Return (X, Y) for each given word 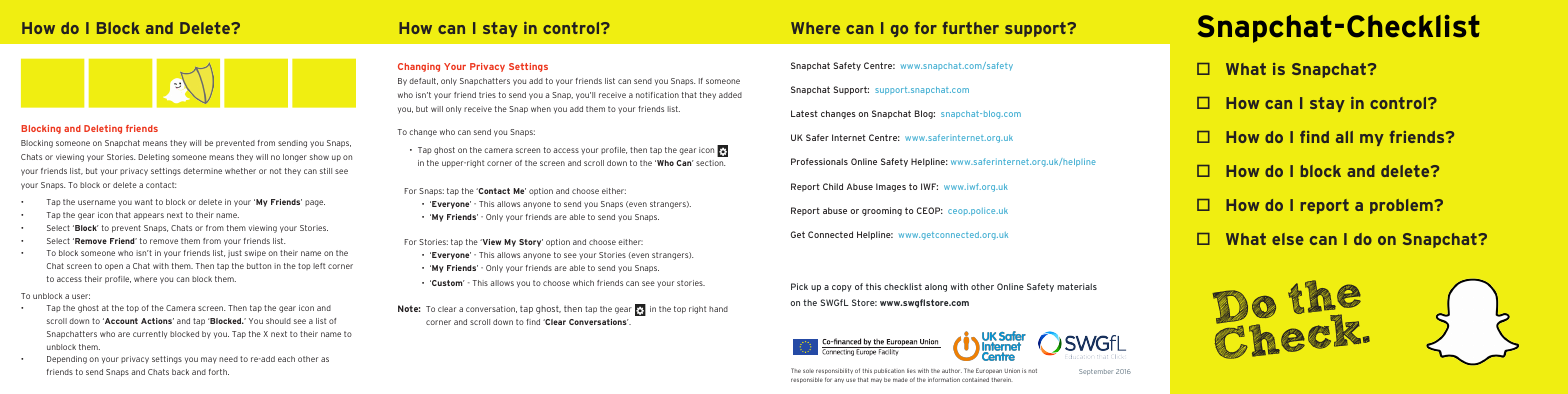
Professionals (819, 161)
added (730, 95)
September (1096, 372)
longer (295, 158)
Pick (799, 286)
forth (219, 372)
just (235, 254)
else (1288, 239)
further (971, 28)
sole (808, 371)
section (710, 163)
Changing (419, 67)
